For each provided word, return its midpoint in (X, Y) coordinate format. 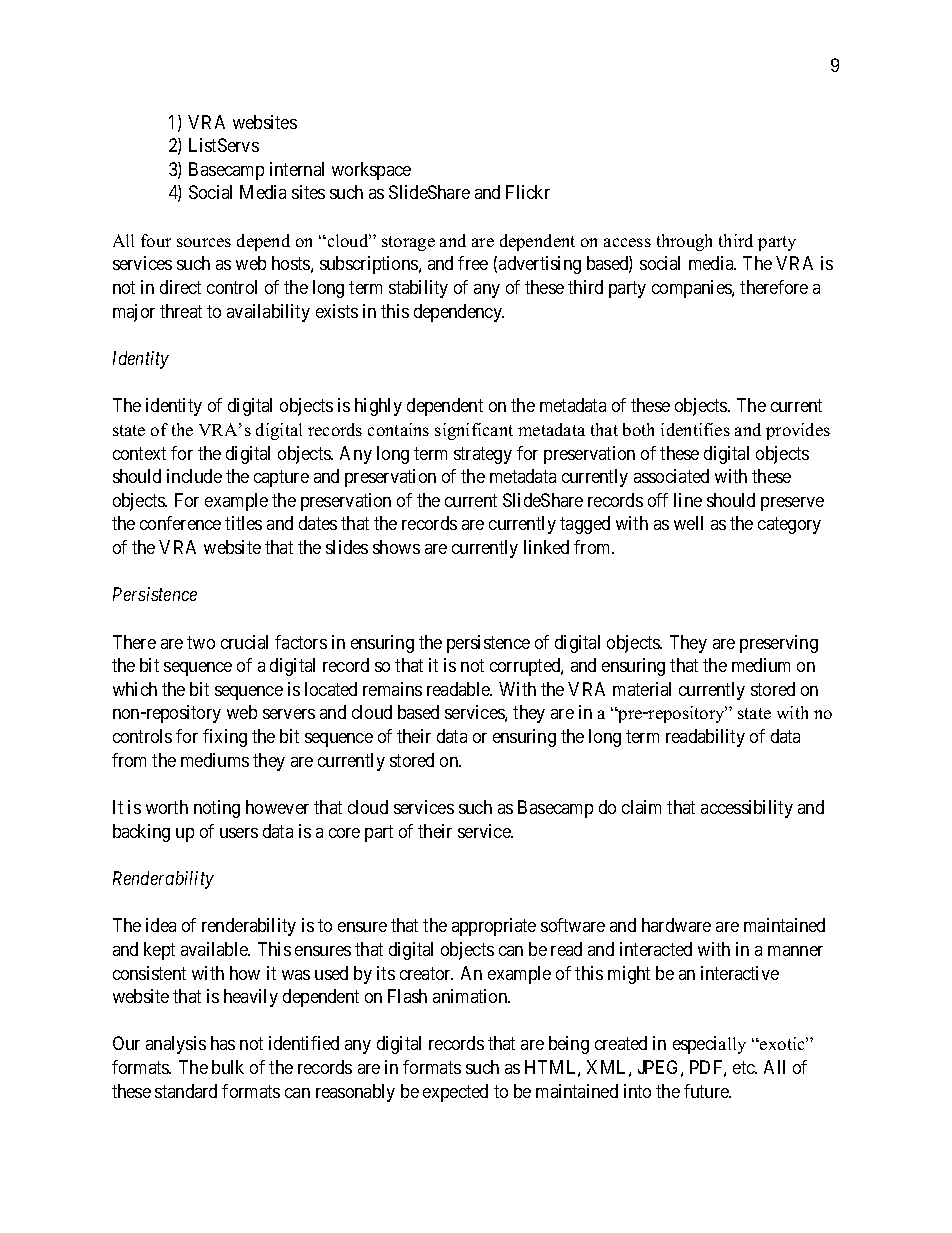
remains (392, 689)
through (684, 242)
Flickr (528, 192)
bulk (228, 1067)
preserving (779, 644)
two (201, 642)
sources (204, 242)
